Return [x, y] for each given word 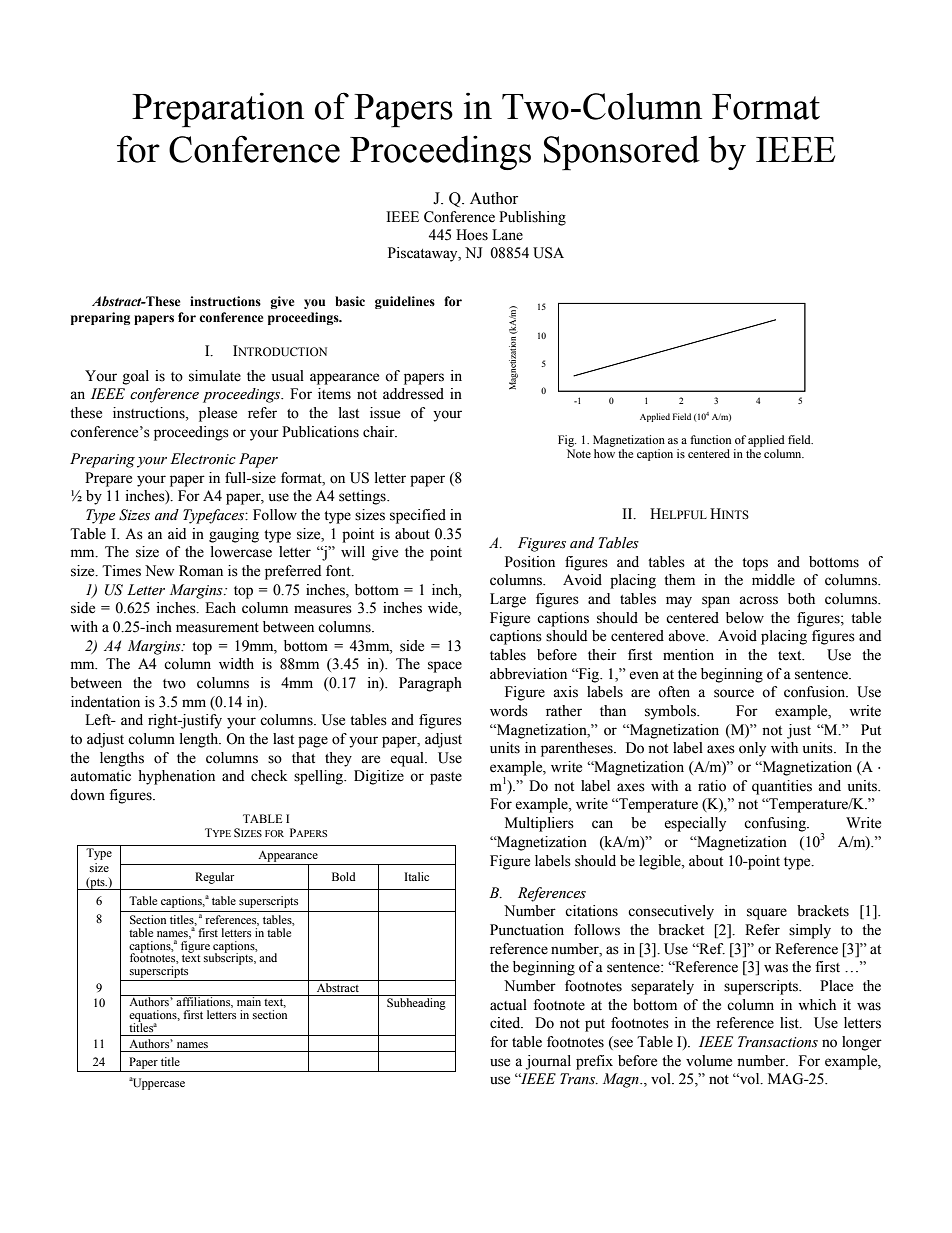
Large [508, 600]
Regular [214, 878]
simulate [215, 376]
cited [506, 1023]
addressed [413, 394]
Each [220, 608]
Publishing [532, 218]
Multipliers [539, 824]
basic [350, 301]
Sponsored [622, 153]
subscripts [229, 958]
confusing [776, 824]
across [758, 600]
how [604, 453]
